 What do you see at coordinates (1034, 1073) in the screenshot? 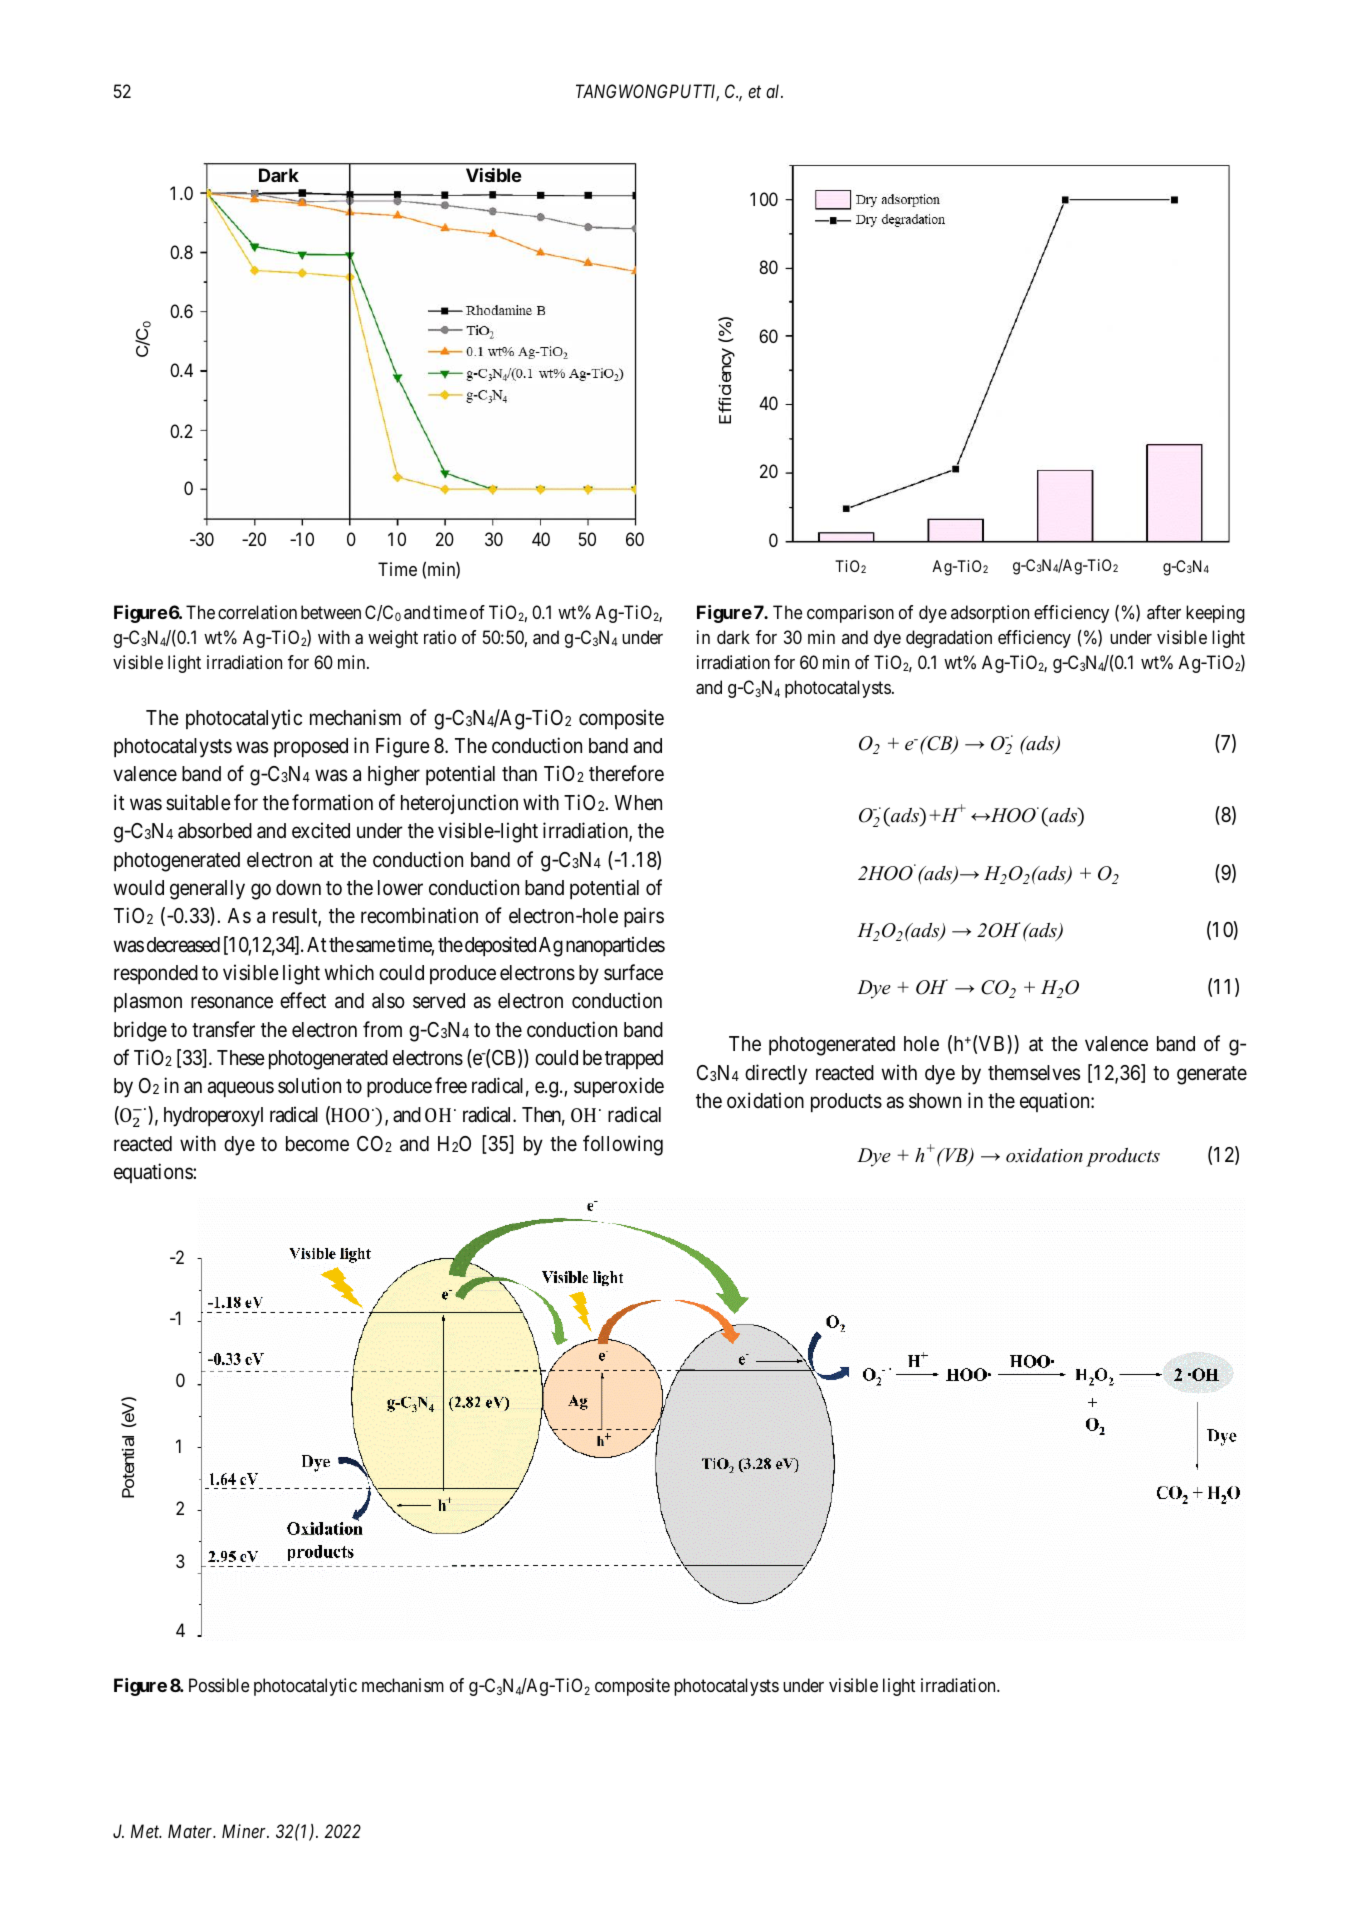
I see `themselves` at bounding box center [1034, 1073].
